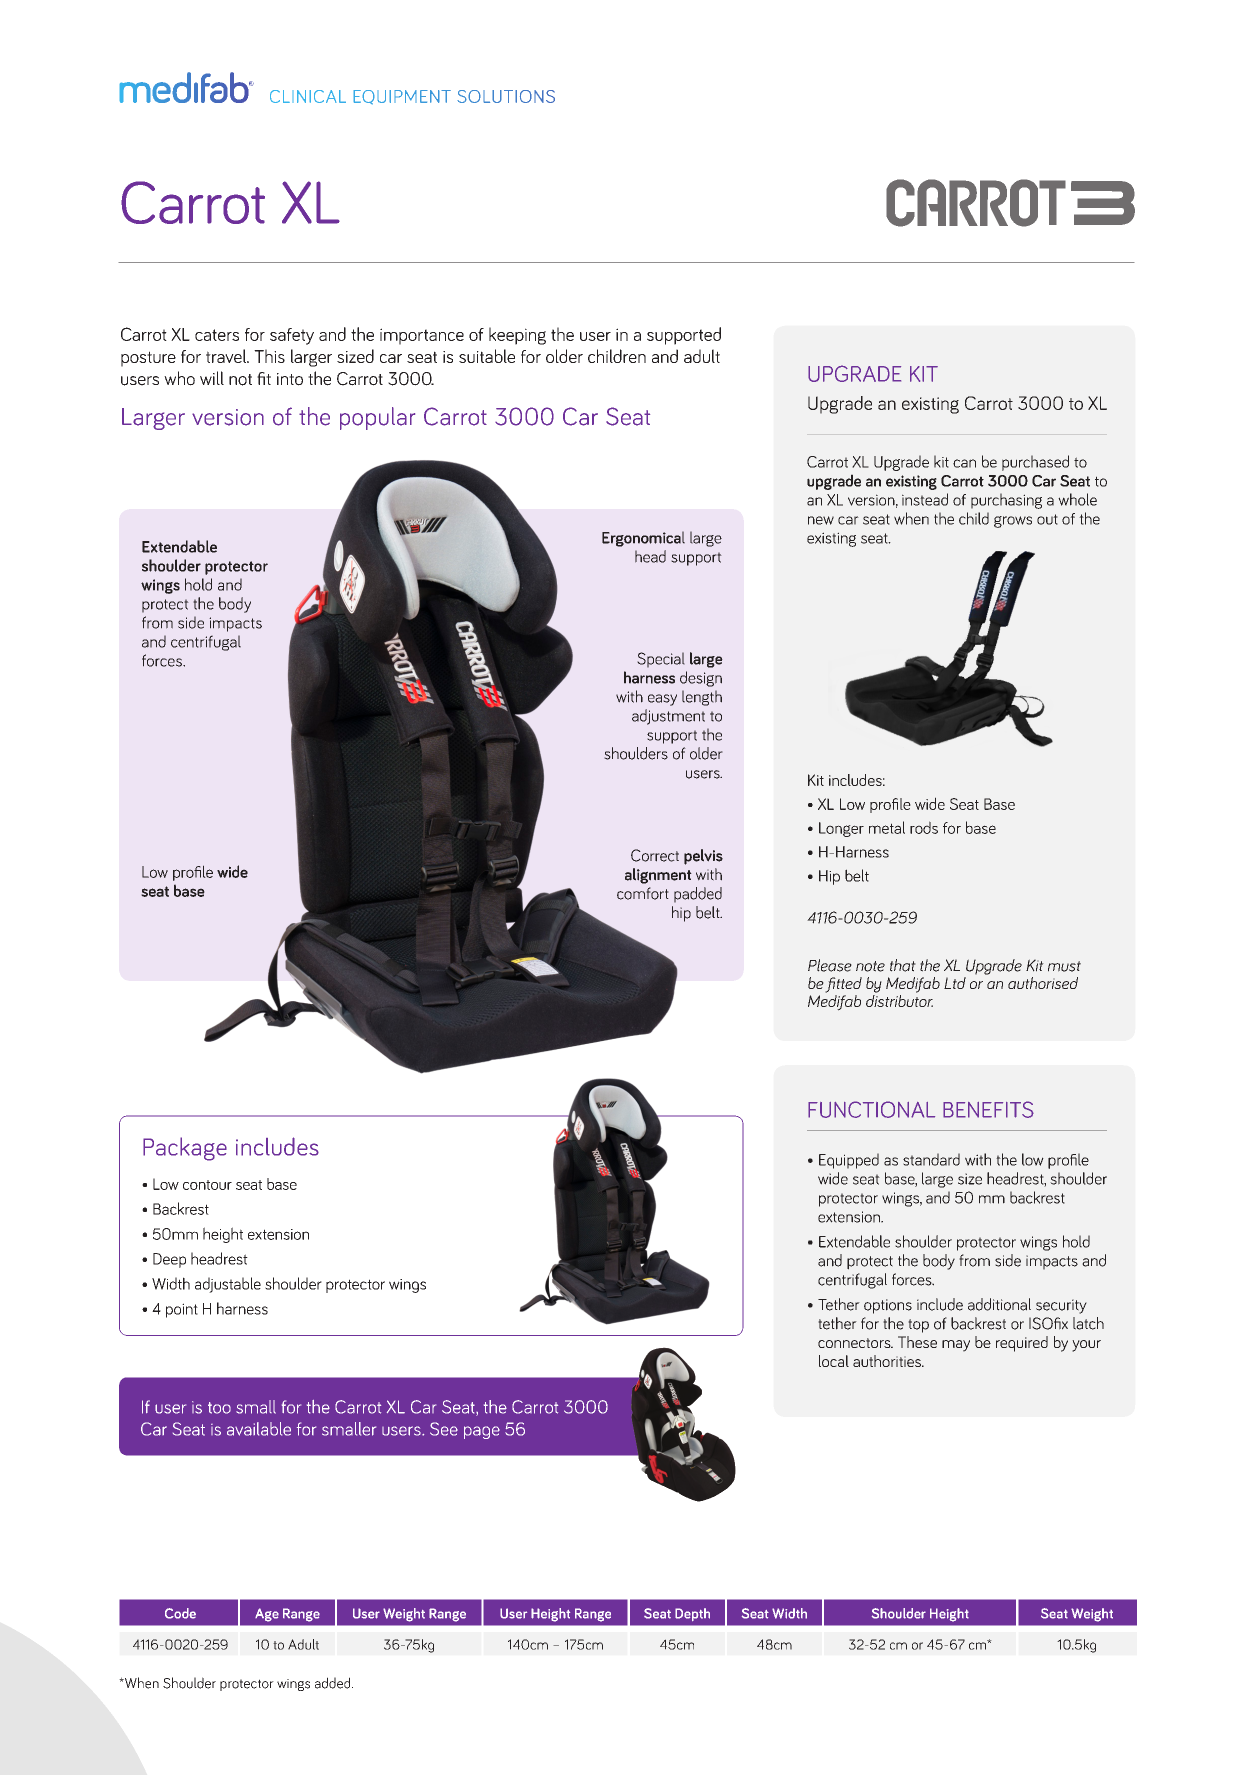 Image resolution: width=1255 pixels, height=1775 pixels. Describe the element at coordinates (506, 96) in the page. I see `SOLUTIONS` at that location.
